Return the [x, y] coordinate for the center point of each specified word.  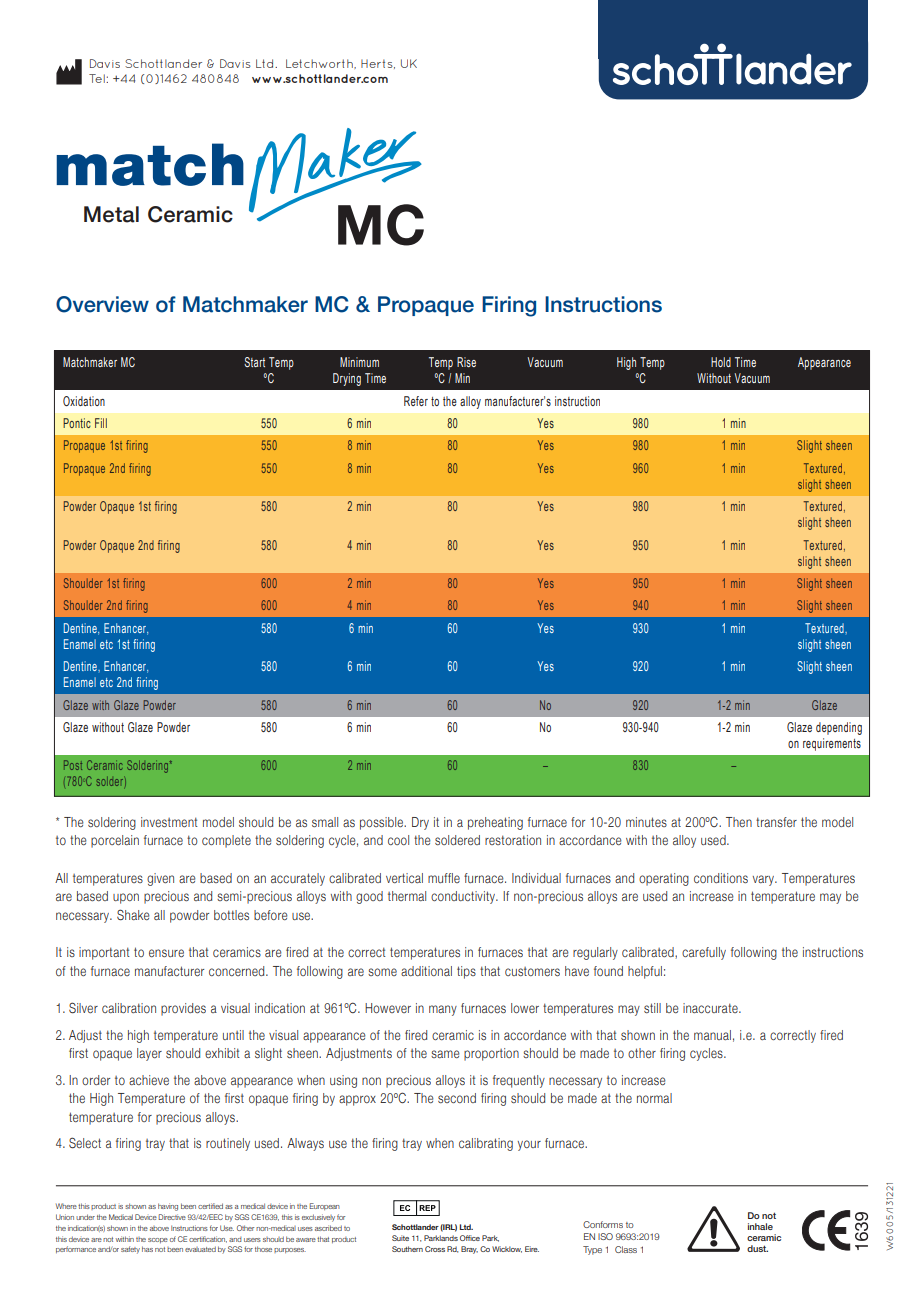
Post [73, 765]
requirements [832, 744]
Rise [466, 362]
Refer [416, 401]
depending [839, 728]
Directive [172, 1217]
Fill [101, 423]
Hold [721, 362]
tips [466, 972]
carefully [704, 953]
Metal [111, 214]
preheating [495, 823]
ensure [166, 953]
